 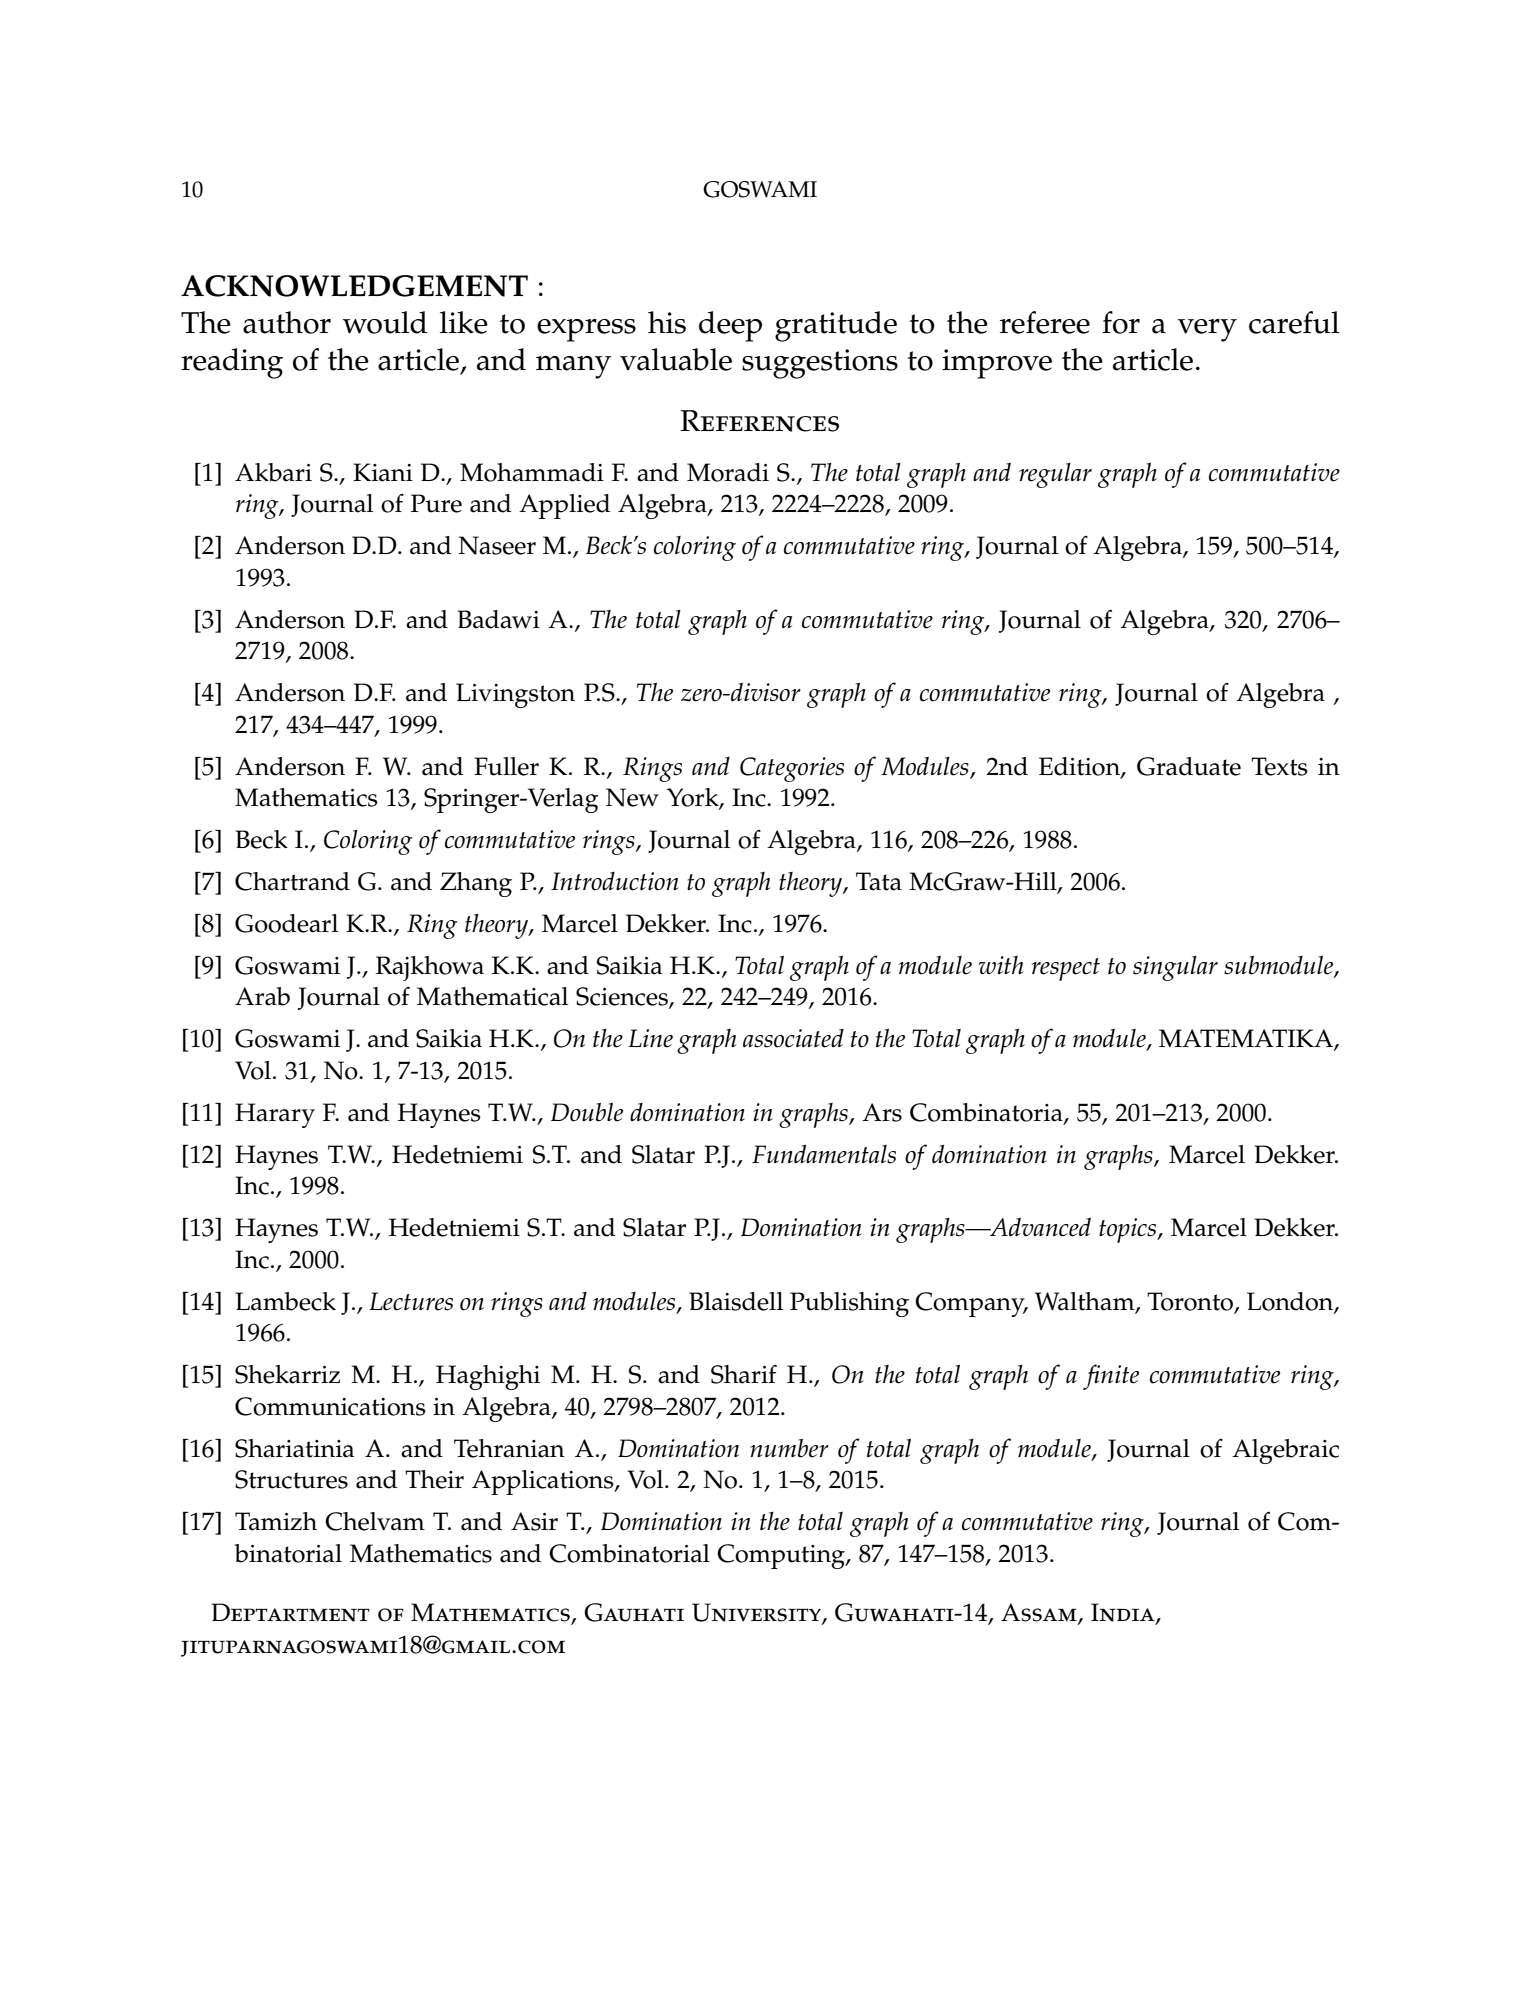 What do you see at coordinates (1207, 330) in the image?
I see `very` at bounding box center [1207, 330].
